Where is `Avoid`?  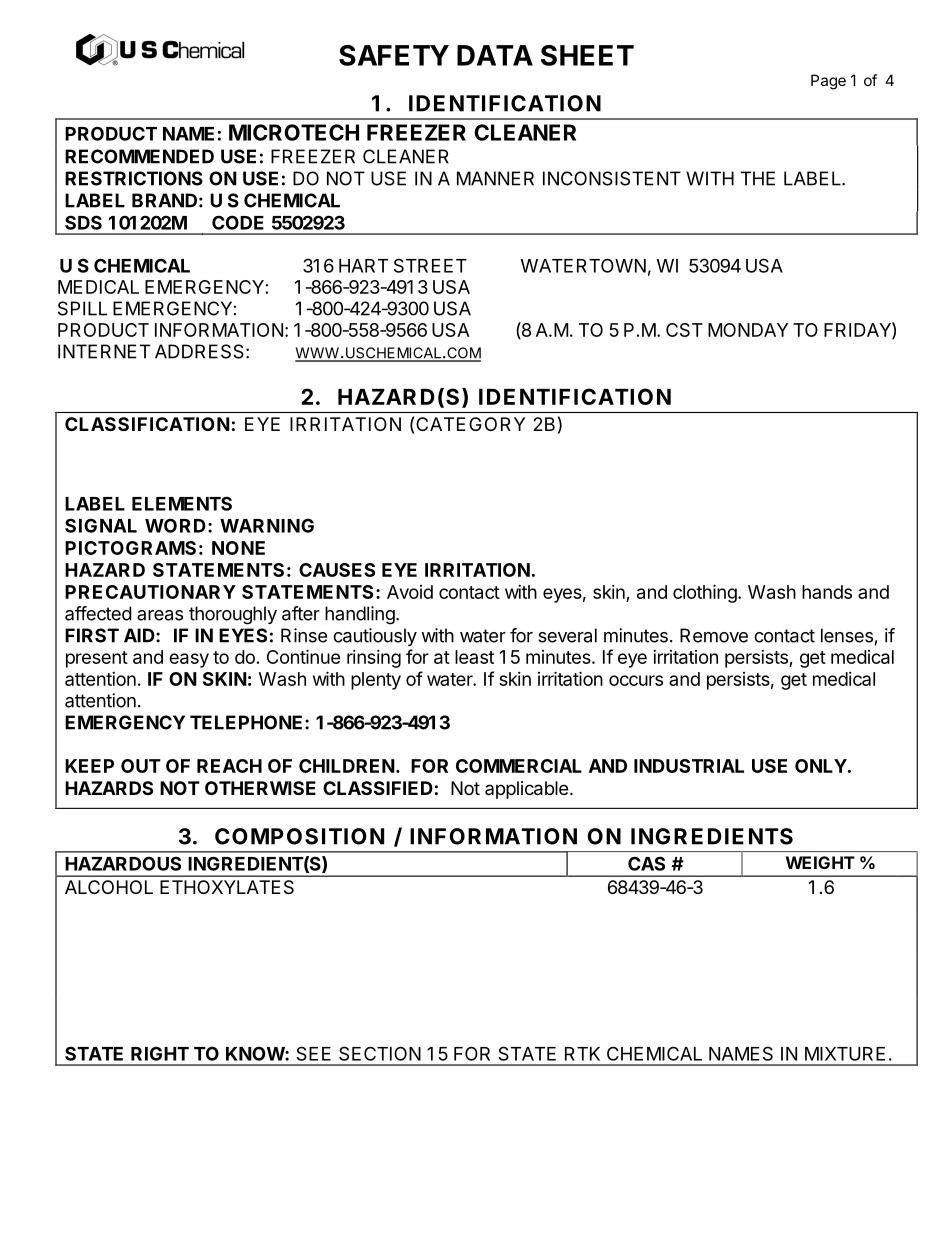 Avoid is located at coordinates (410, 592).
